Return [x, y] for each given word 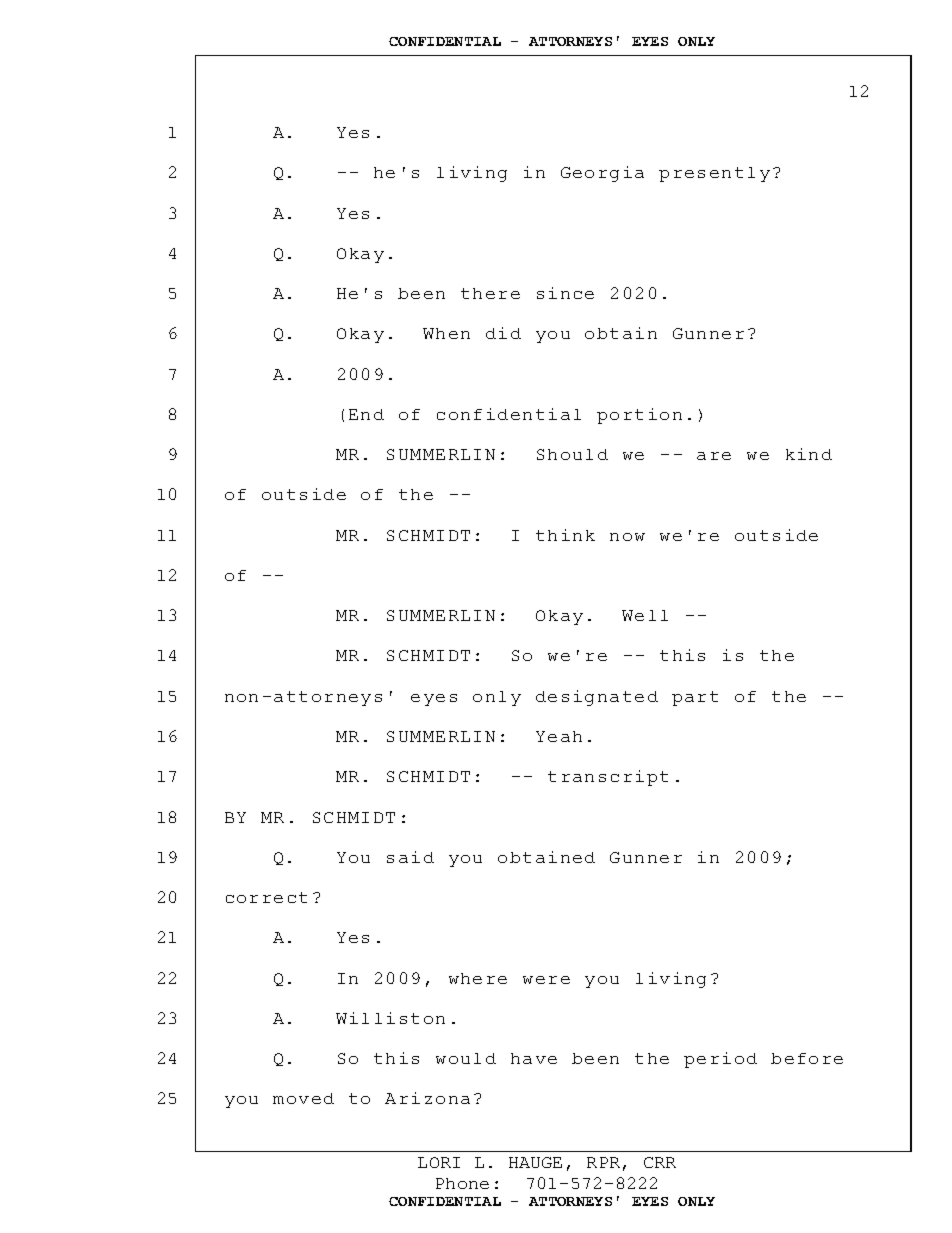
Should [572, 454]
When [446, 333]
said [410, 857]
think [565, 535]
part [695, 698]
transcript [608, 778]
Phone [462, 1183]
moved [303, 1098]
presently [714, 174]
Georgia [602, 174]
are [714, 456]
